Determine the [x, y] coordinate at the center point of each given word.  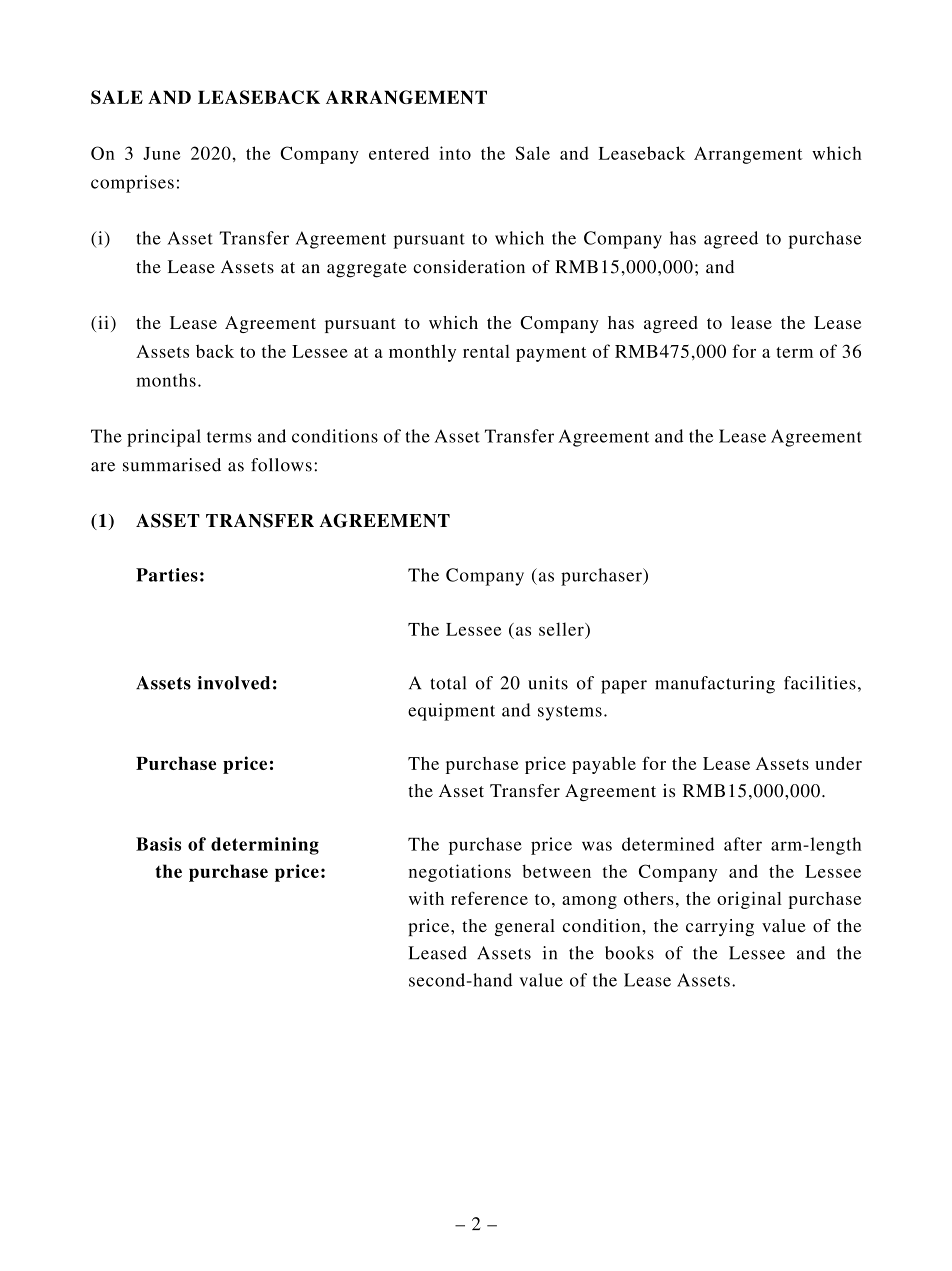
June [161, 153]
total [448, 683]
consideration [469, 267]
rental [486, 351]
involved [233, 683]
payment [551, 354]
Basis [158, 844]
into [455, 153]
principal [164, 438]
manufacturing [715, 685]
